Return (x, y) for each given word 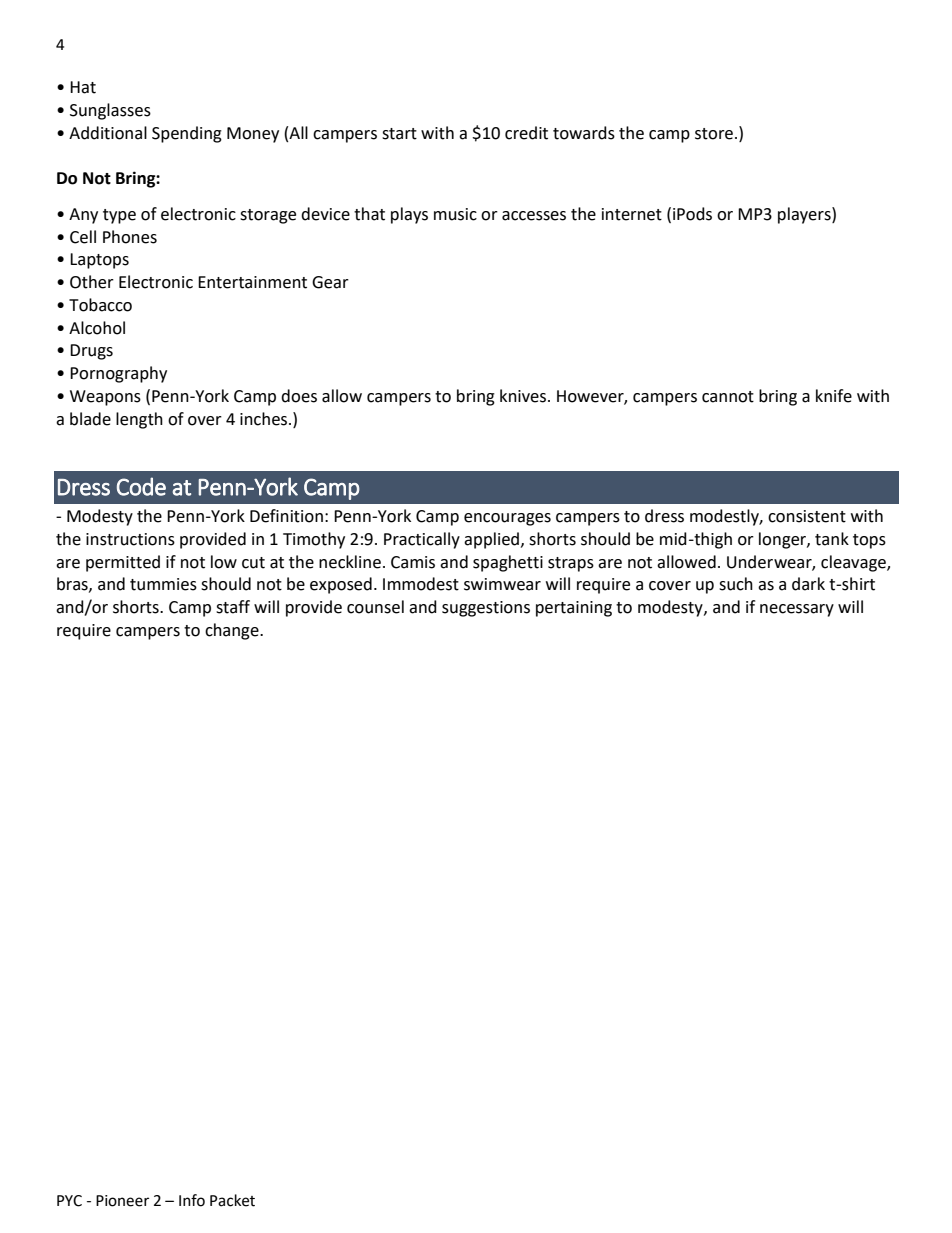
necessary (797, 610)
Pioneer (122, 1201)
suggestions (486, 609)
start (399, 134)
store (714, 134)
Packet (232, 1200)
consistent (807, 516)
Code (141, 486)
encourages (507, 519)
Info (192, 1200)
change (233, 631)
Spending (187, 134)
